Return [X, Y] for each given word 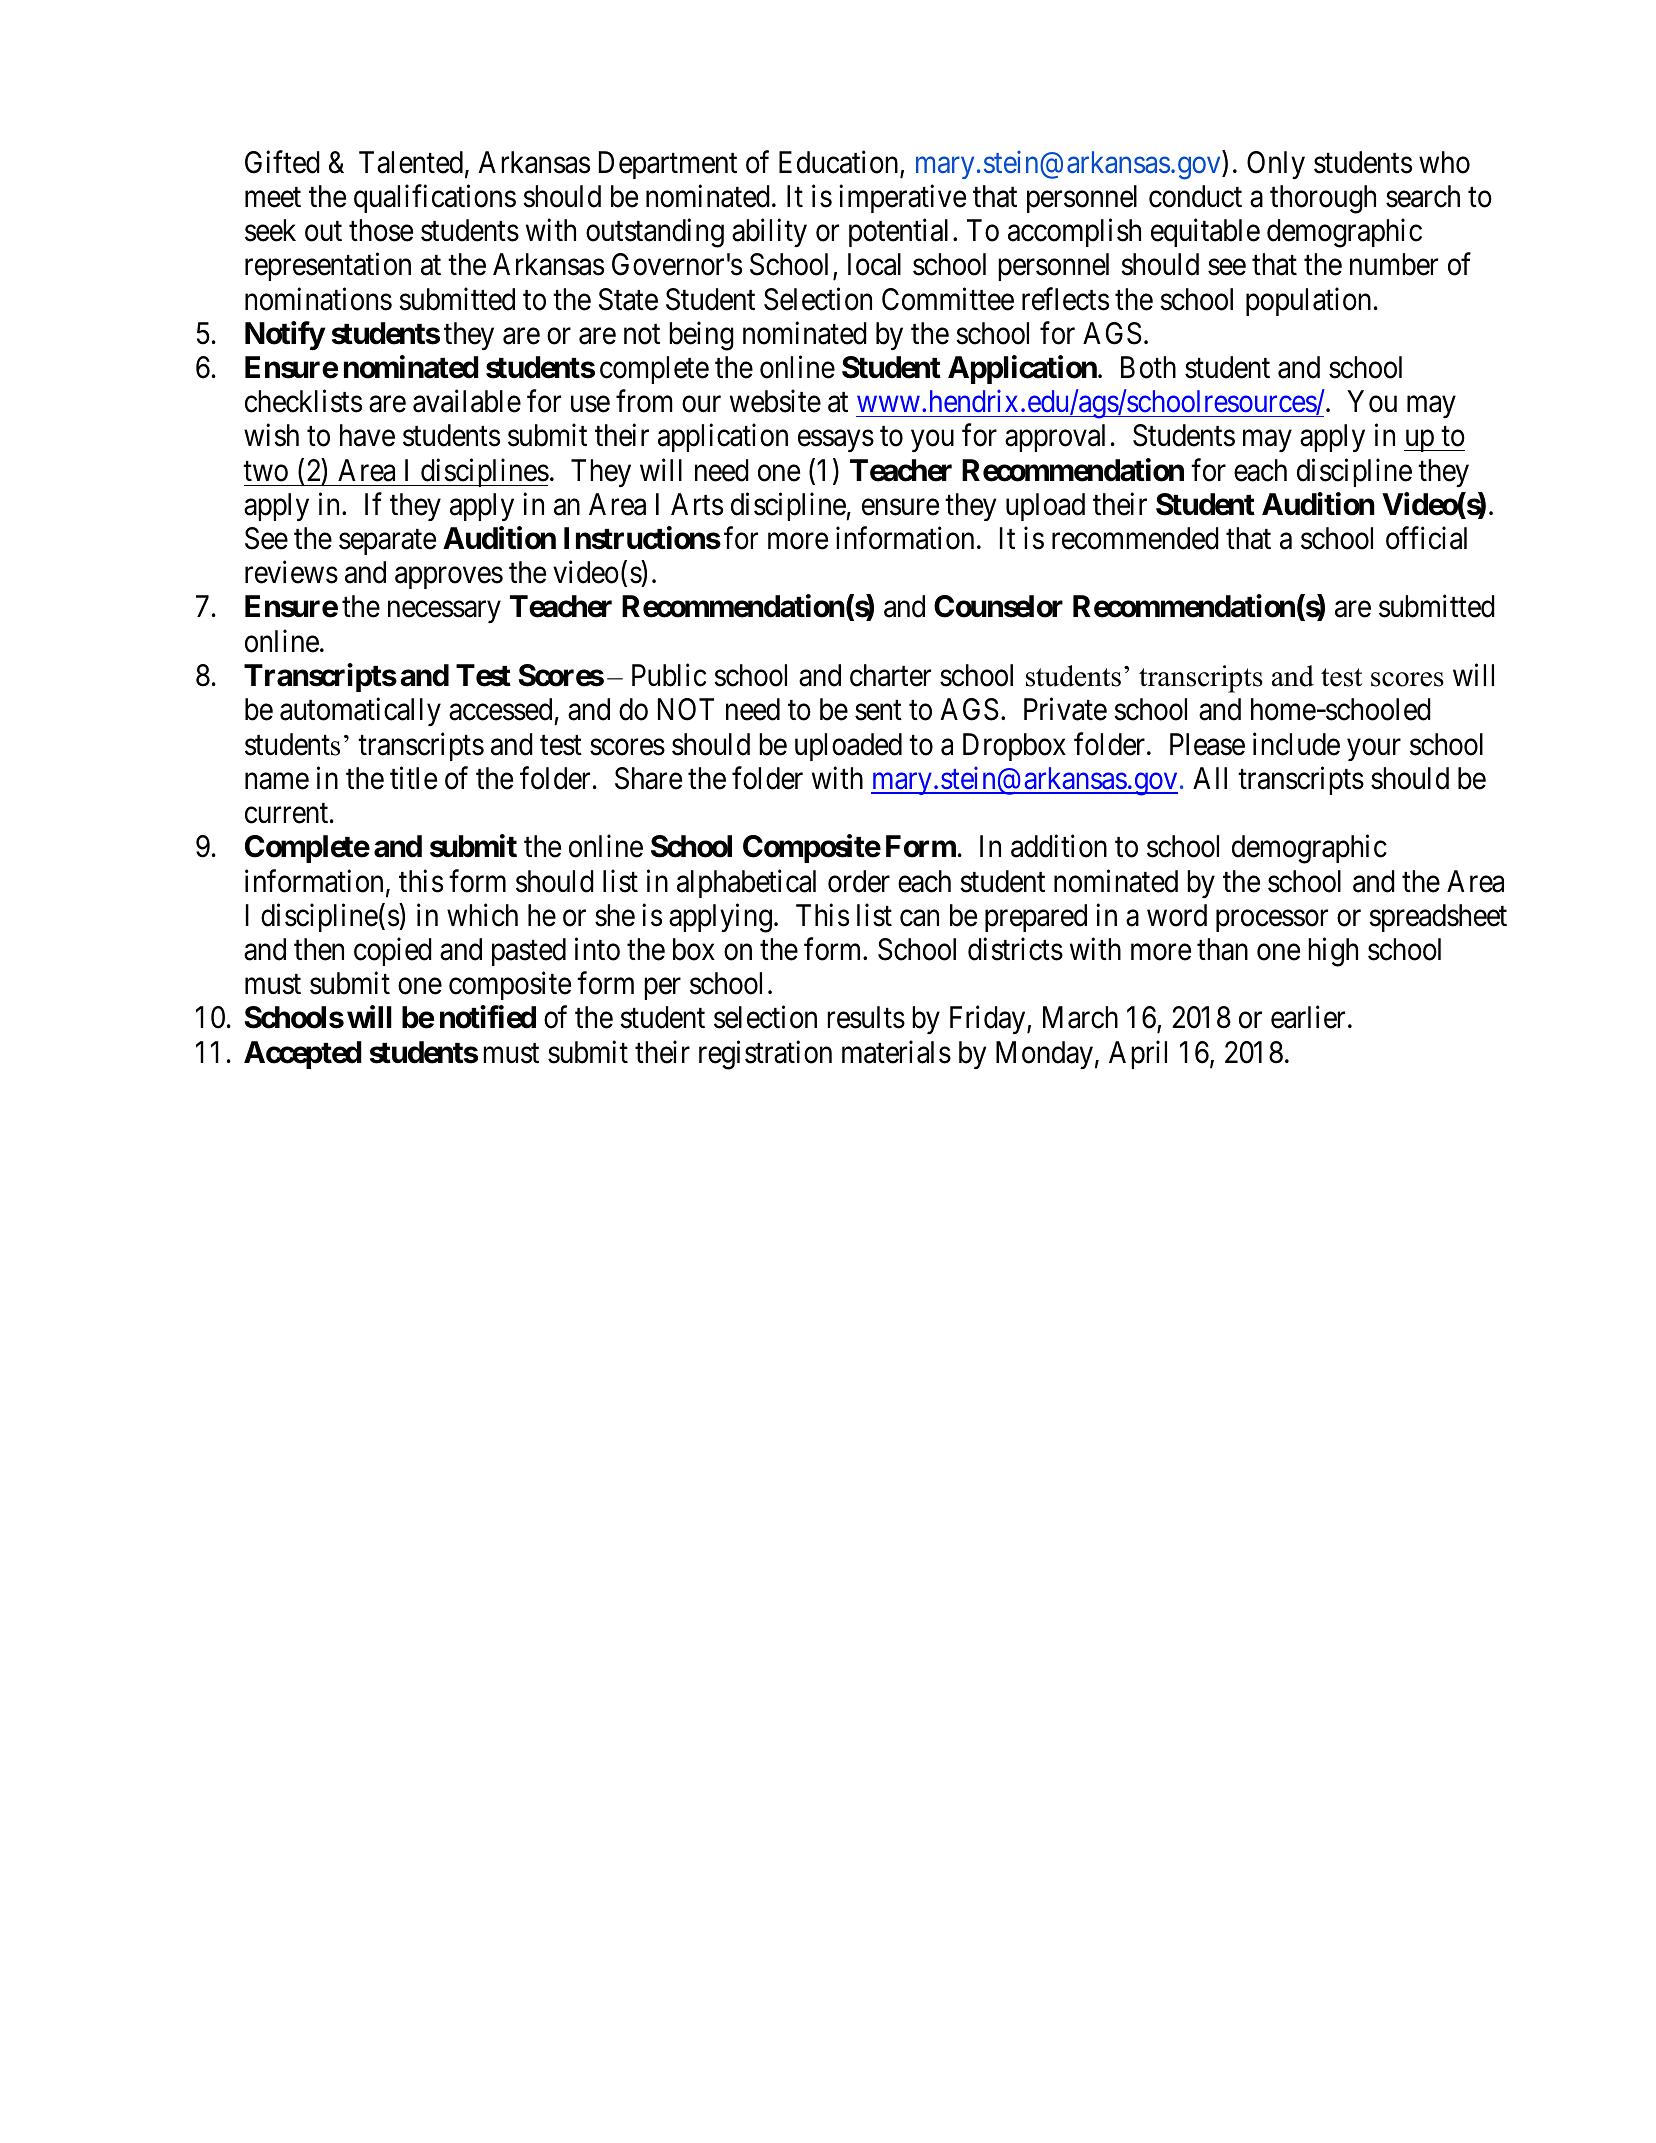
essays [836, 441]
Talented [411, 162]
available [467, 401]
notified [488, 1017]
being [701, 336]
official [1426, 538]
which [482, 915]
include [1296, 744]
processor [1272, 921]
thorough [1323, 199]
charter [890, 675]
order [859, 881]
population [1308, 301]
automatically [360, 712]
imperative [902, 198]
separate [387, 542]
